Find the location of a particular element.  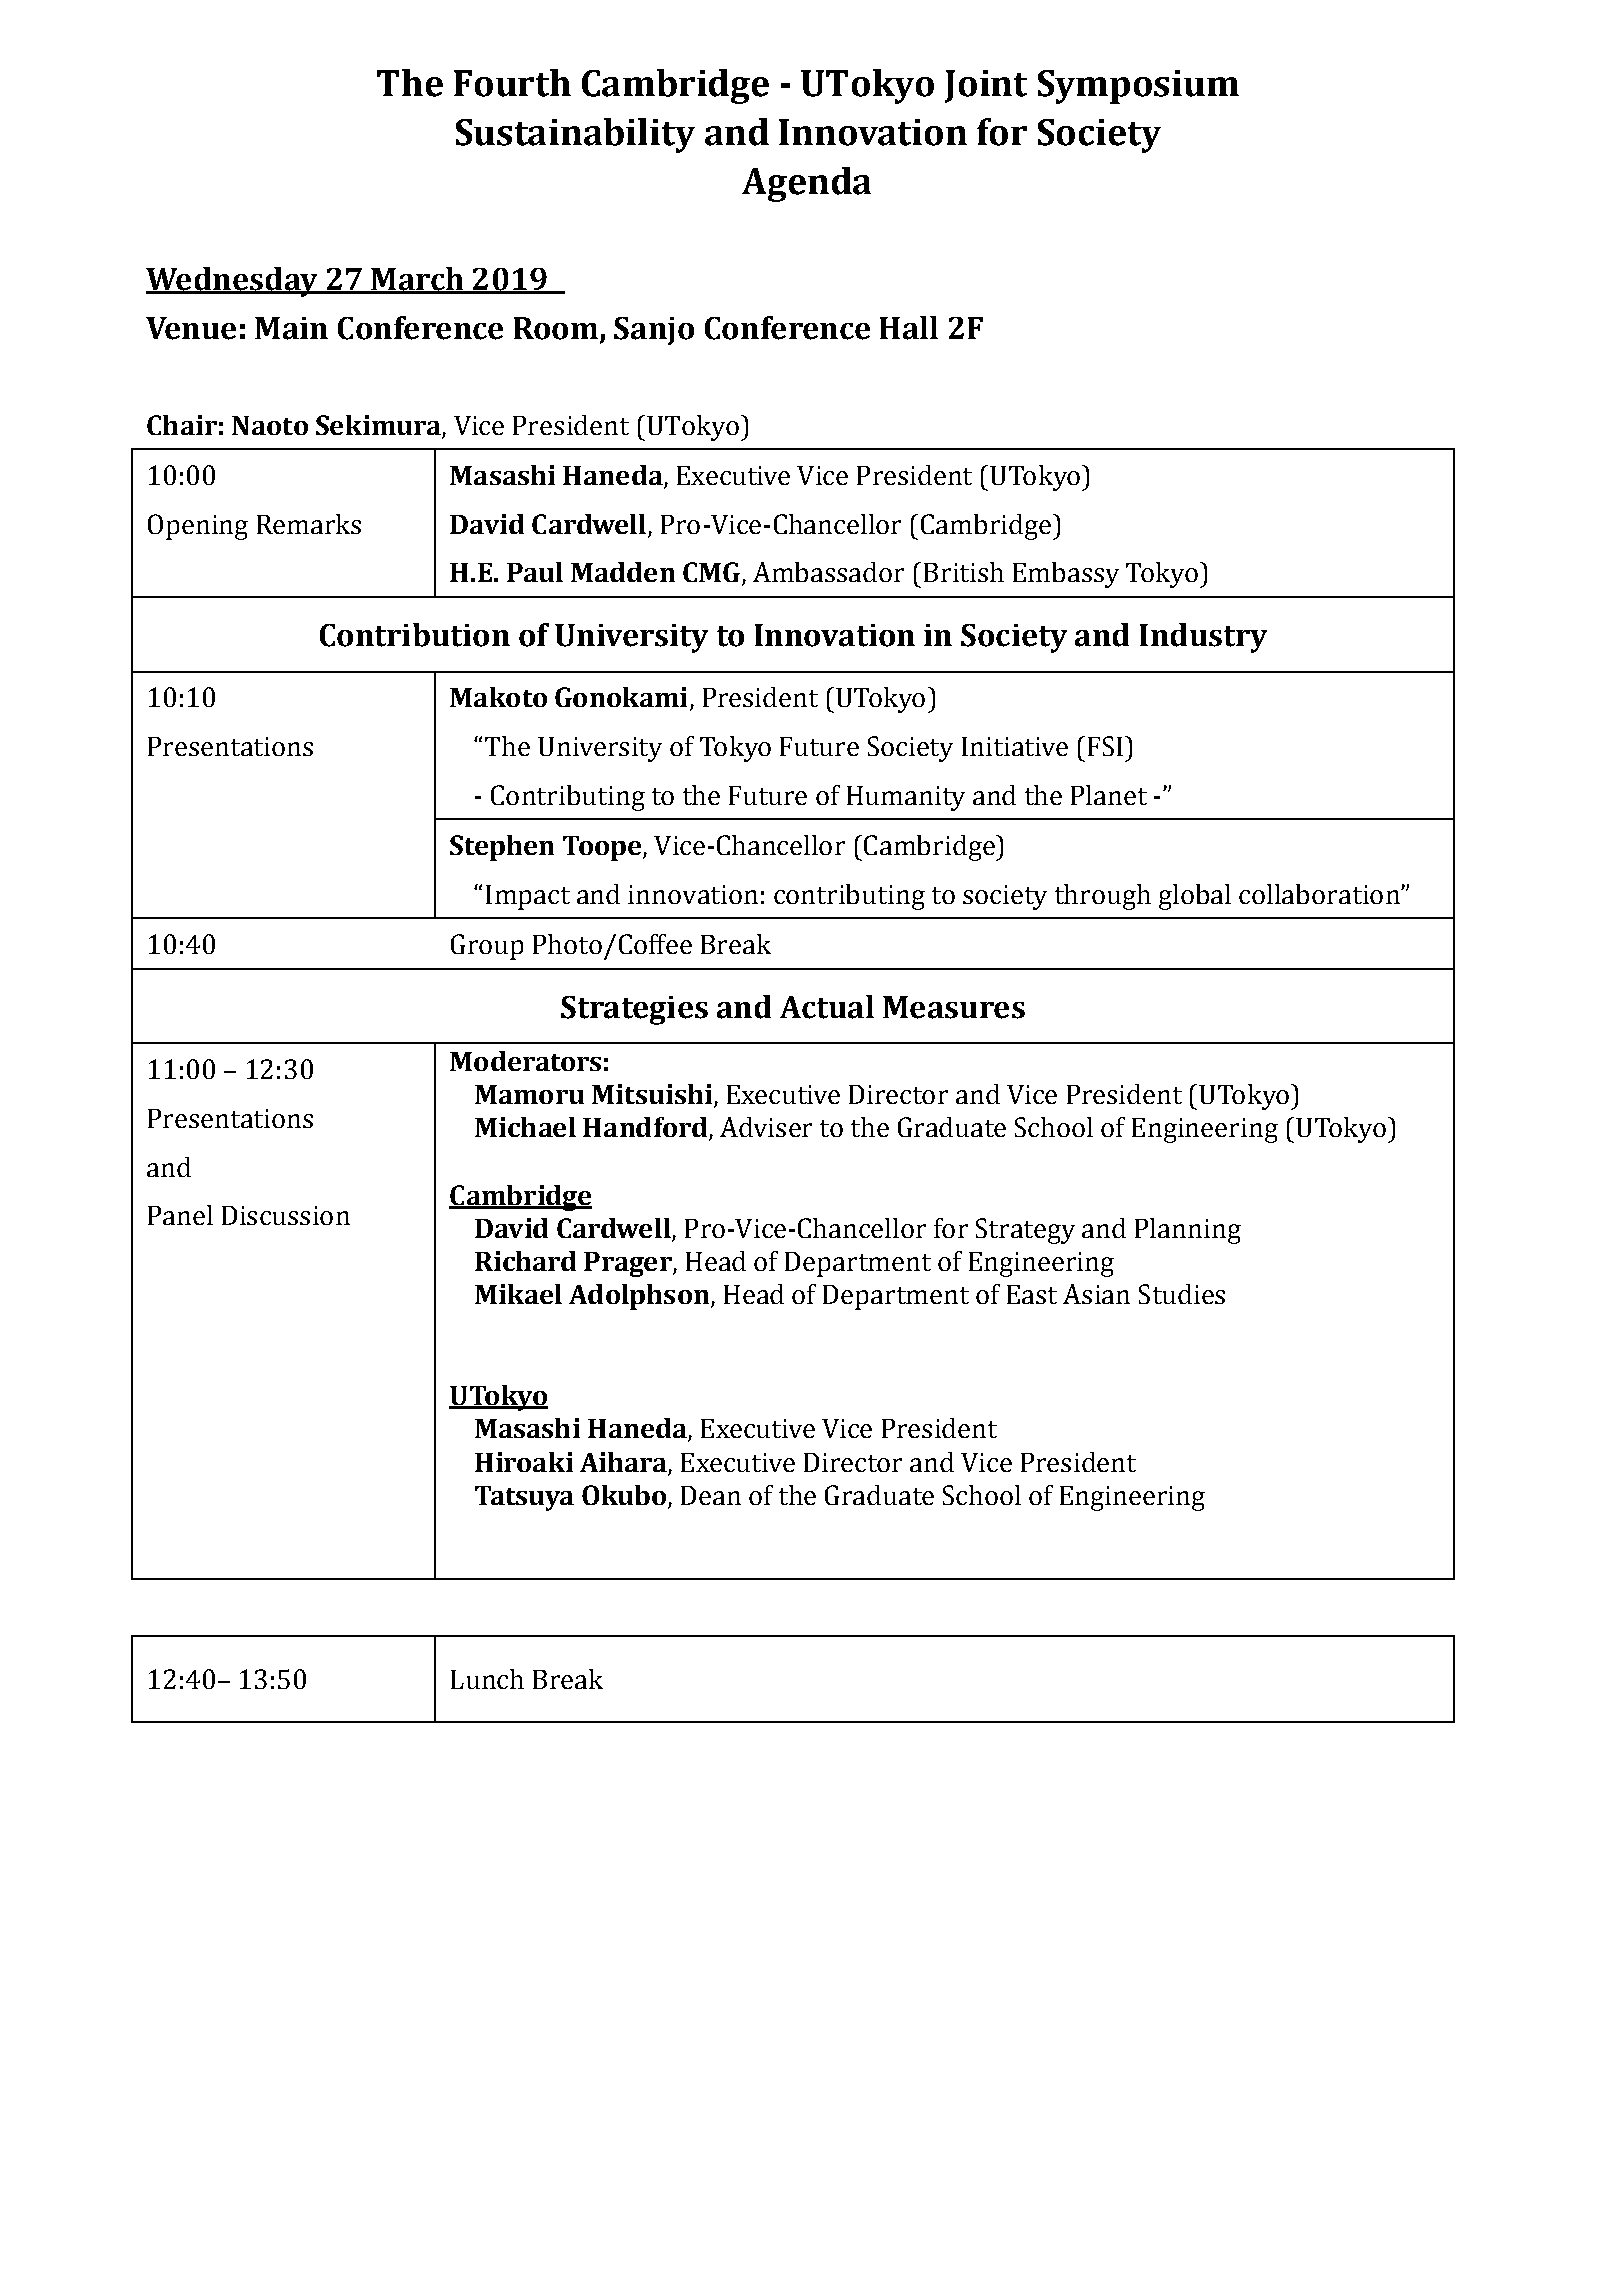

Dean is located at coordinates (711, 1495).
